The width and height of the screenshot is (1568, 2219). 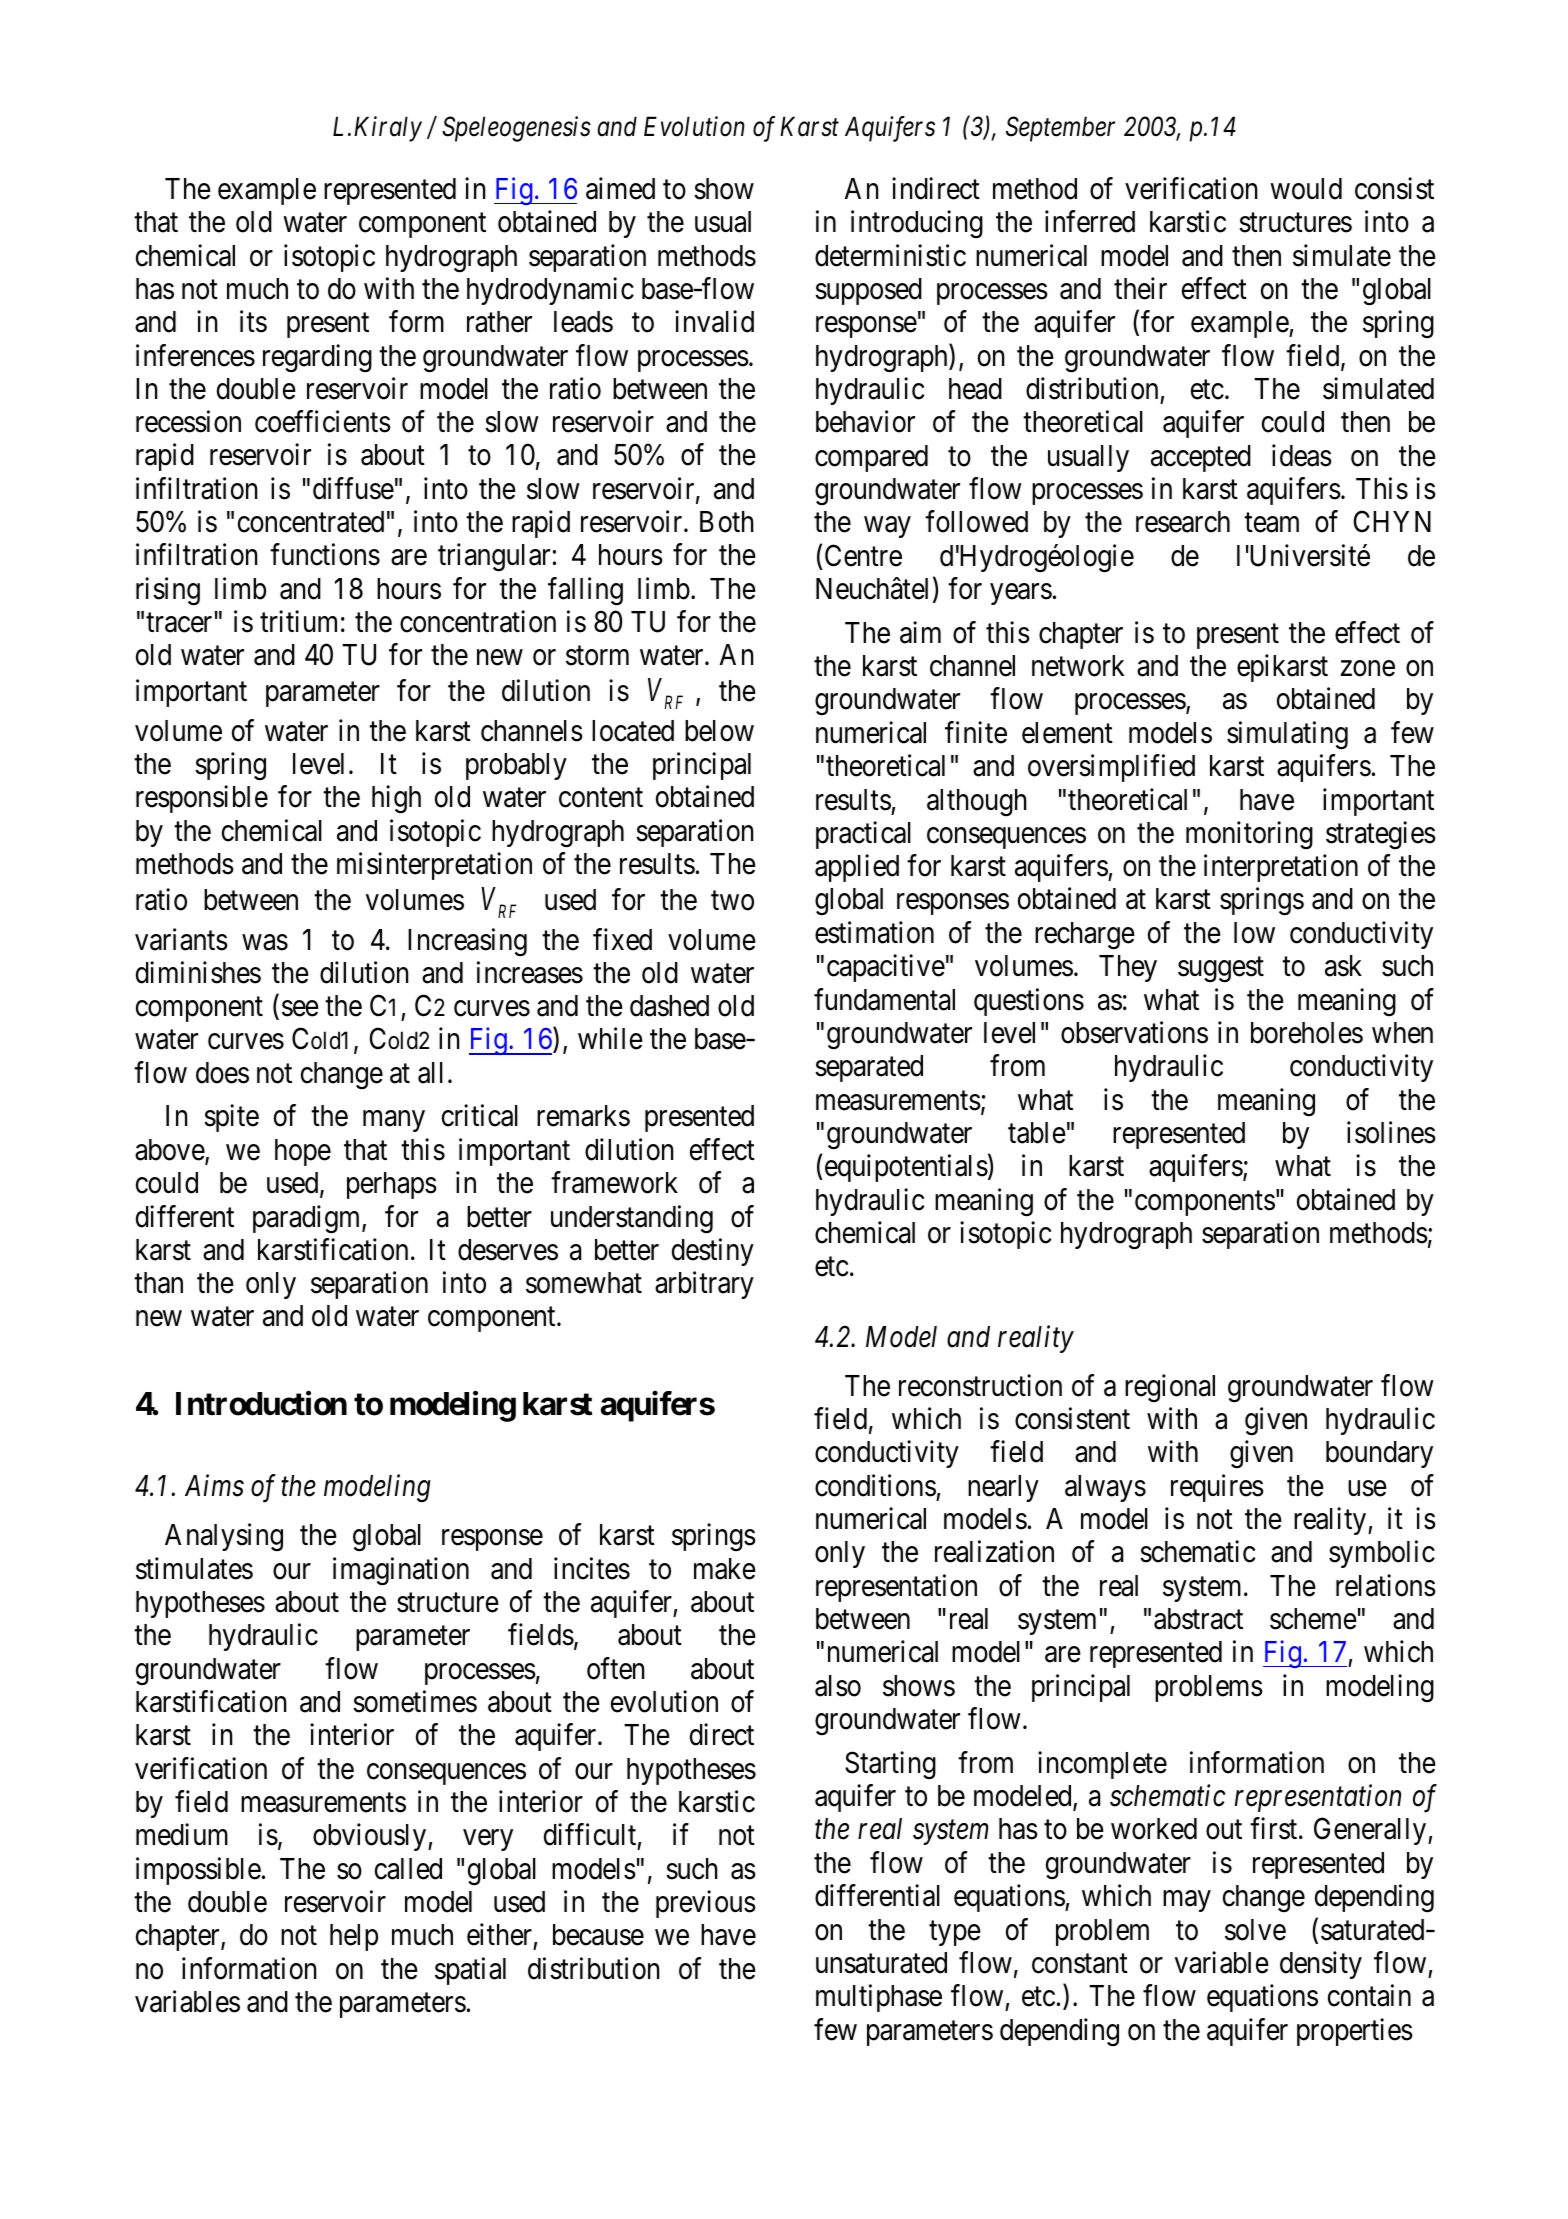 I want to click on help, so click(x=354, y=1937).
